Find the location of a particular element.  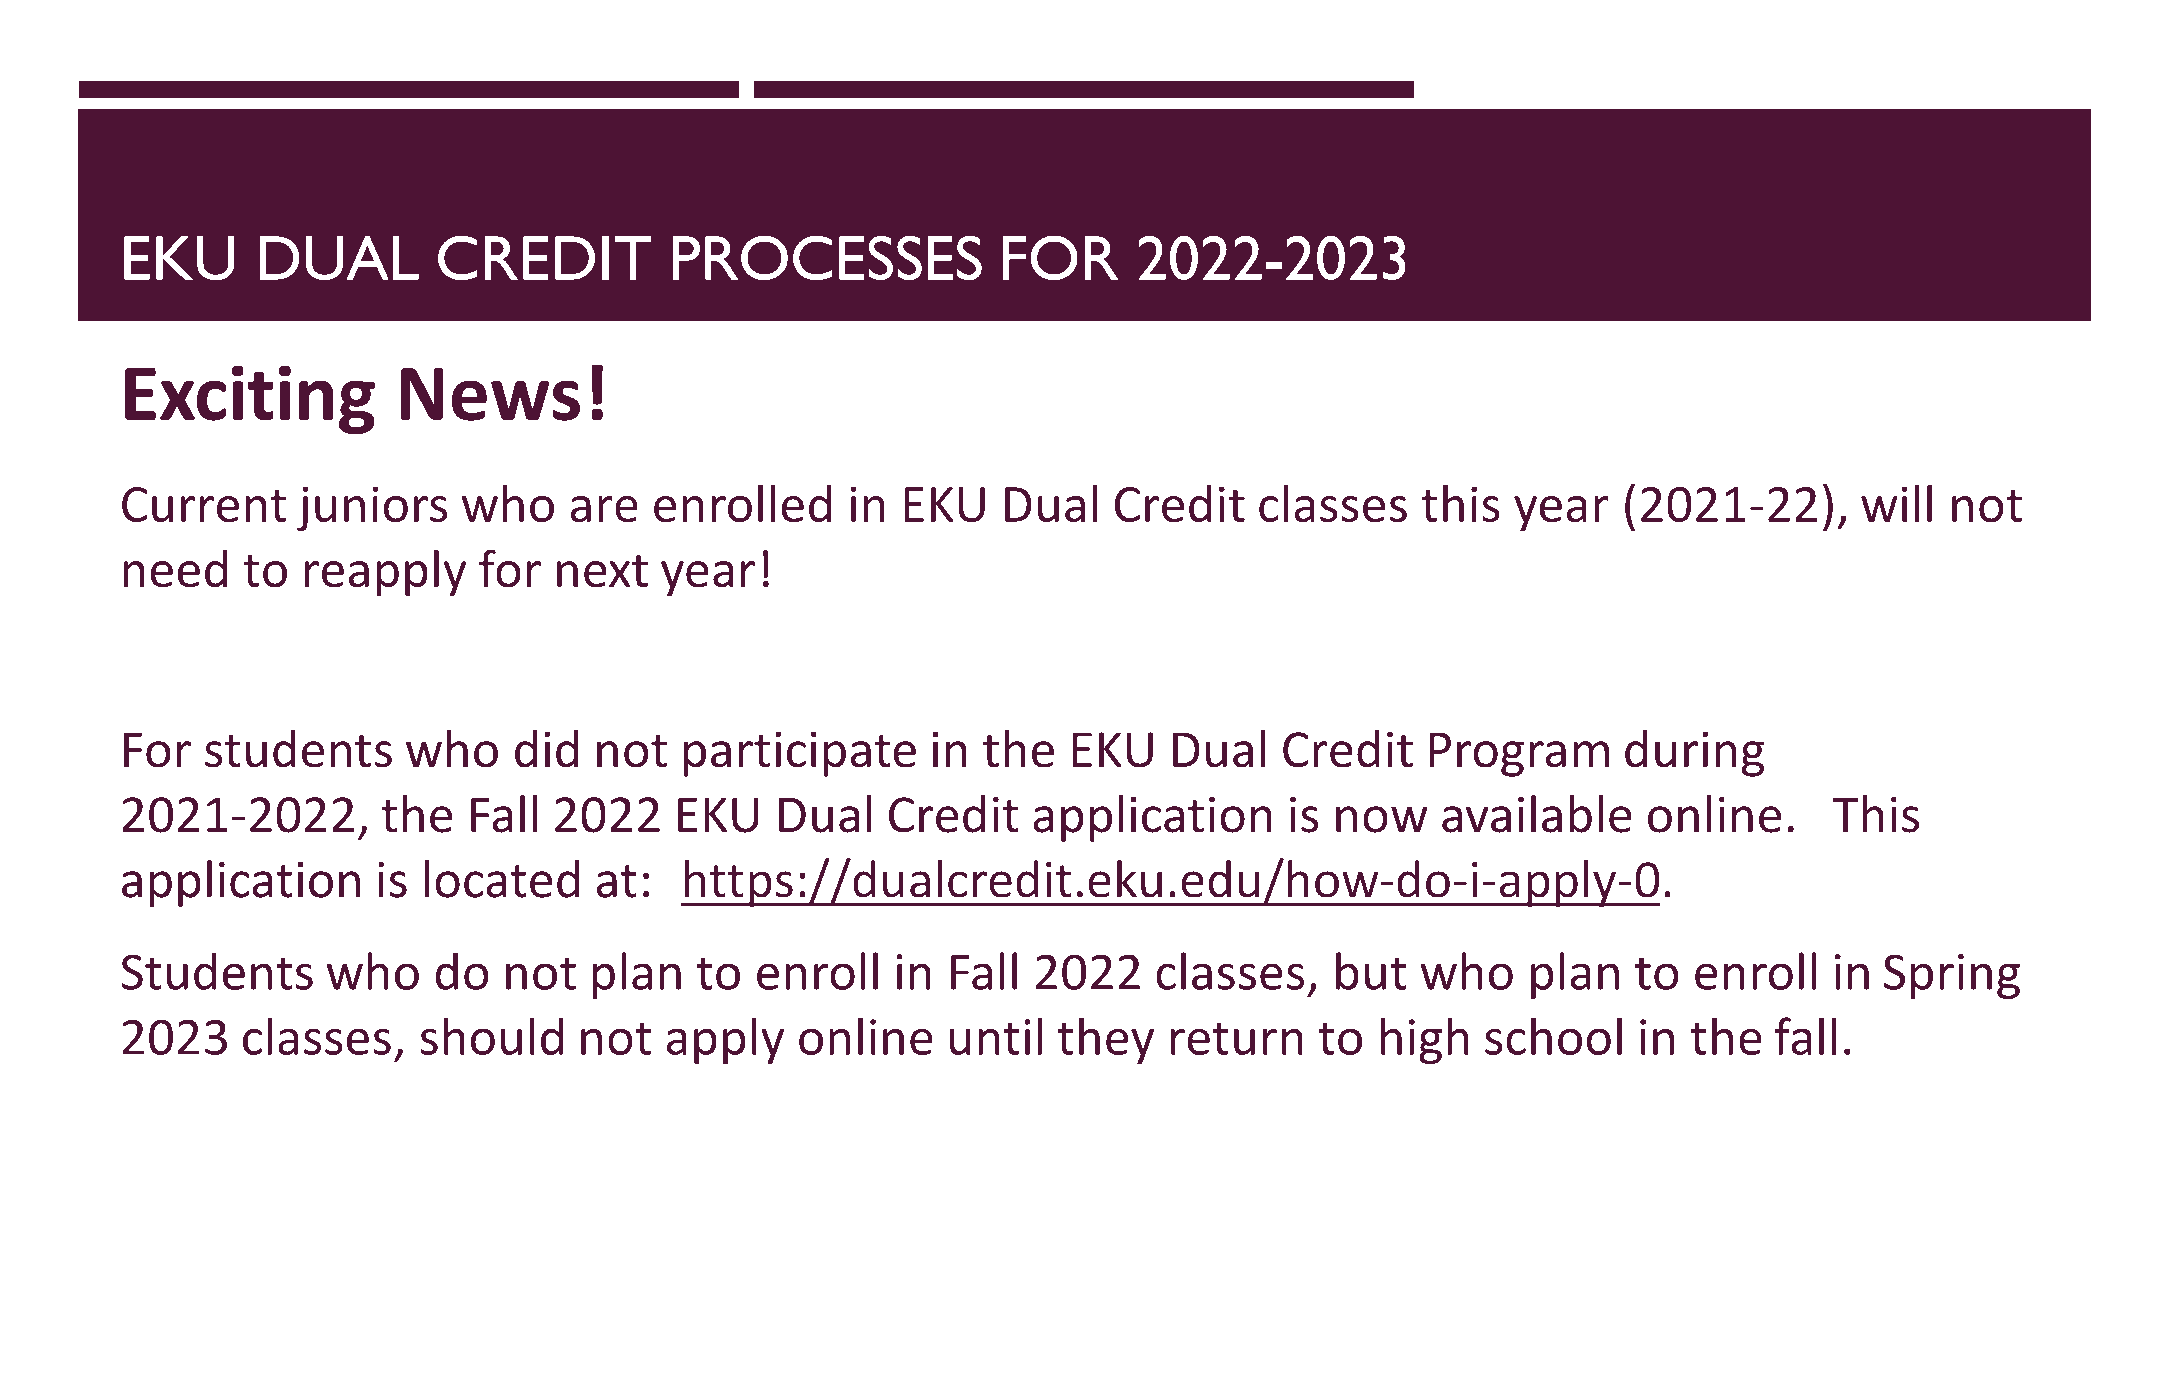

school is located at coordinates (1553, 1036).
